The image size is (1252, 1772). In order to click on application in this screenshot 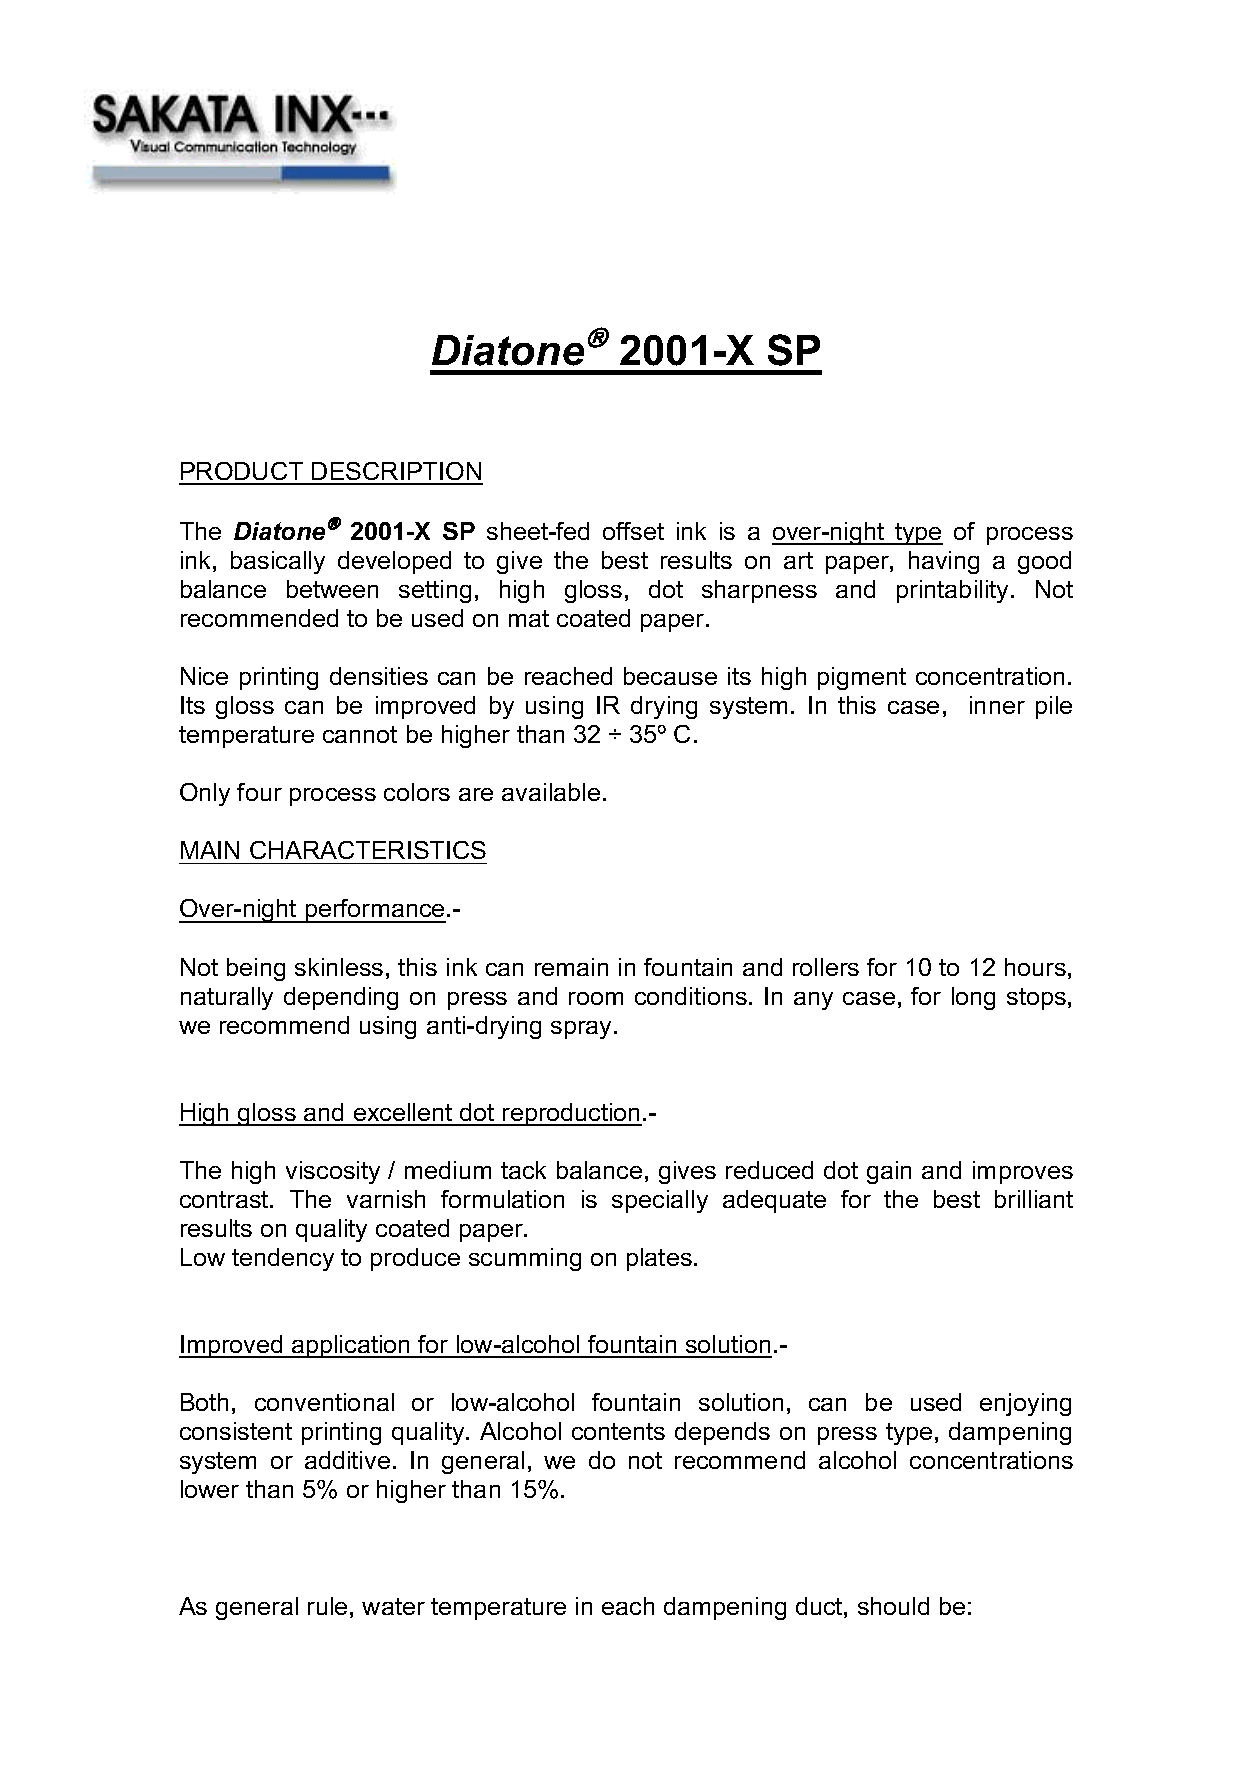, I will do `click(351, 1346)`.
